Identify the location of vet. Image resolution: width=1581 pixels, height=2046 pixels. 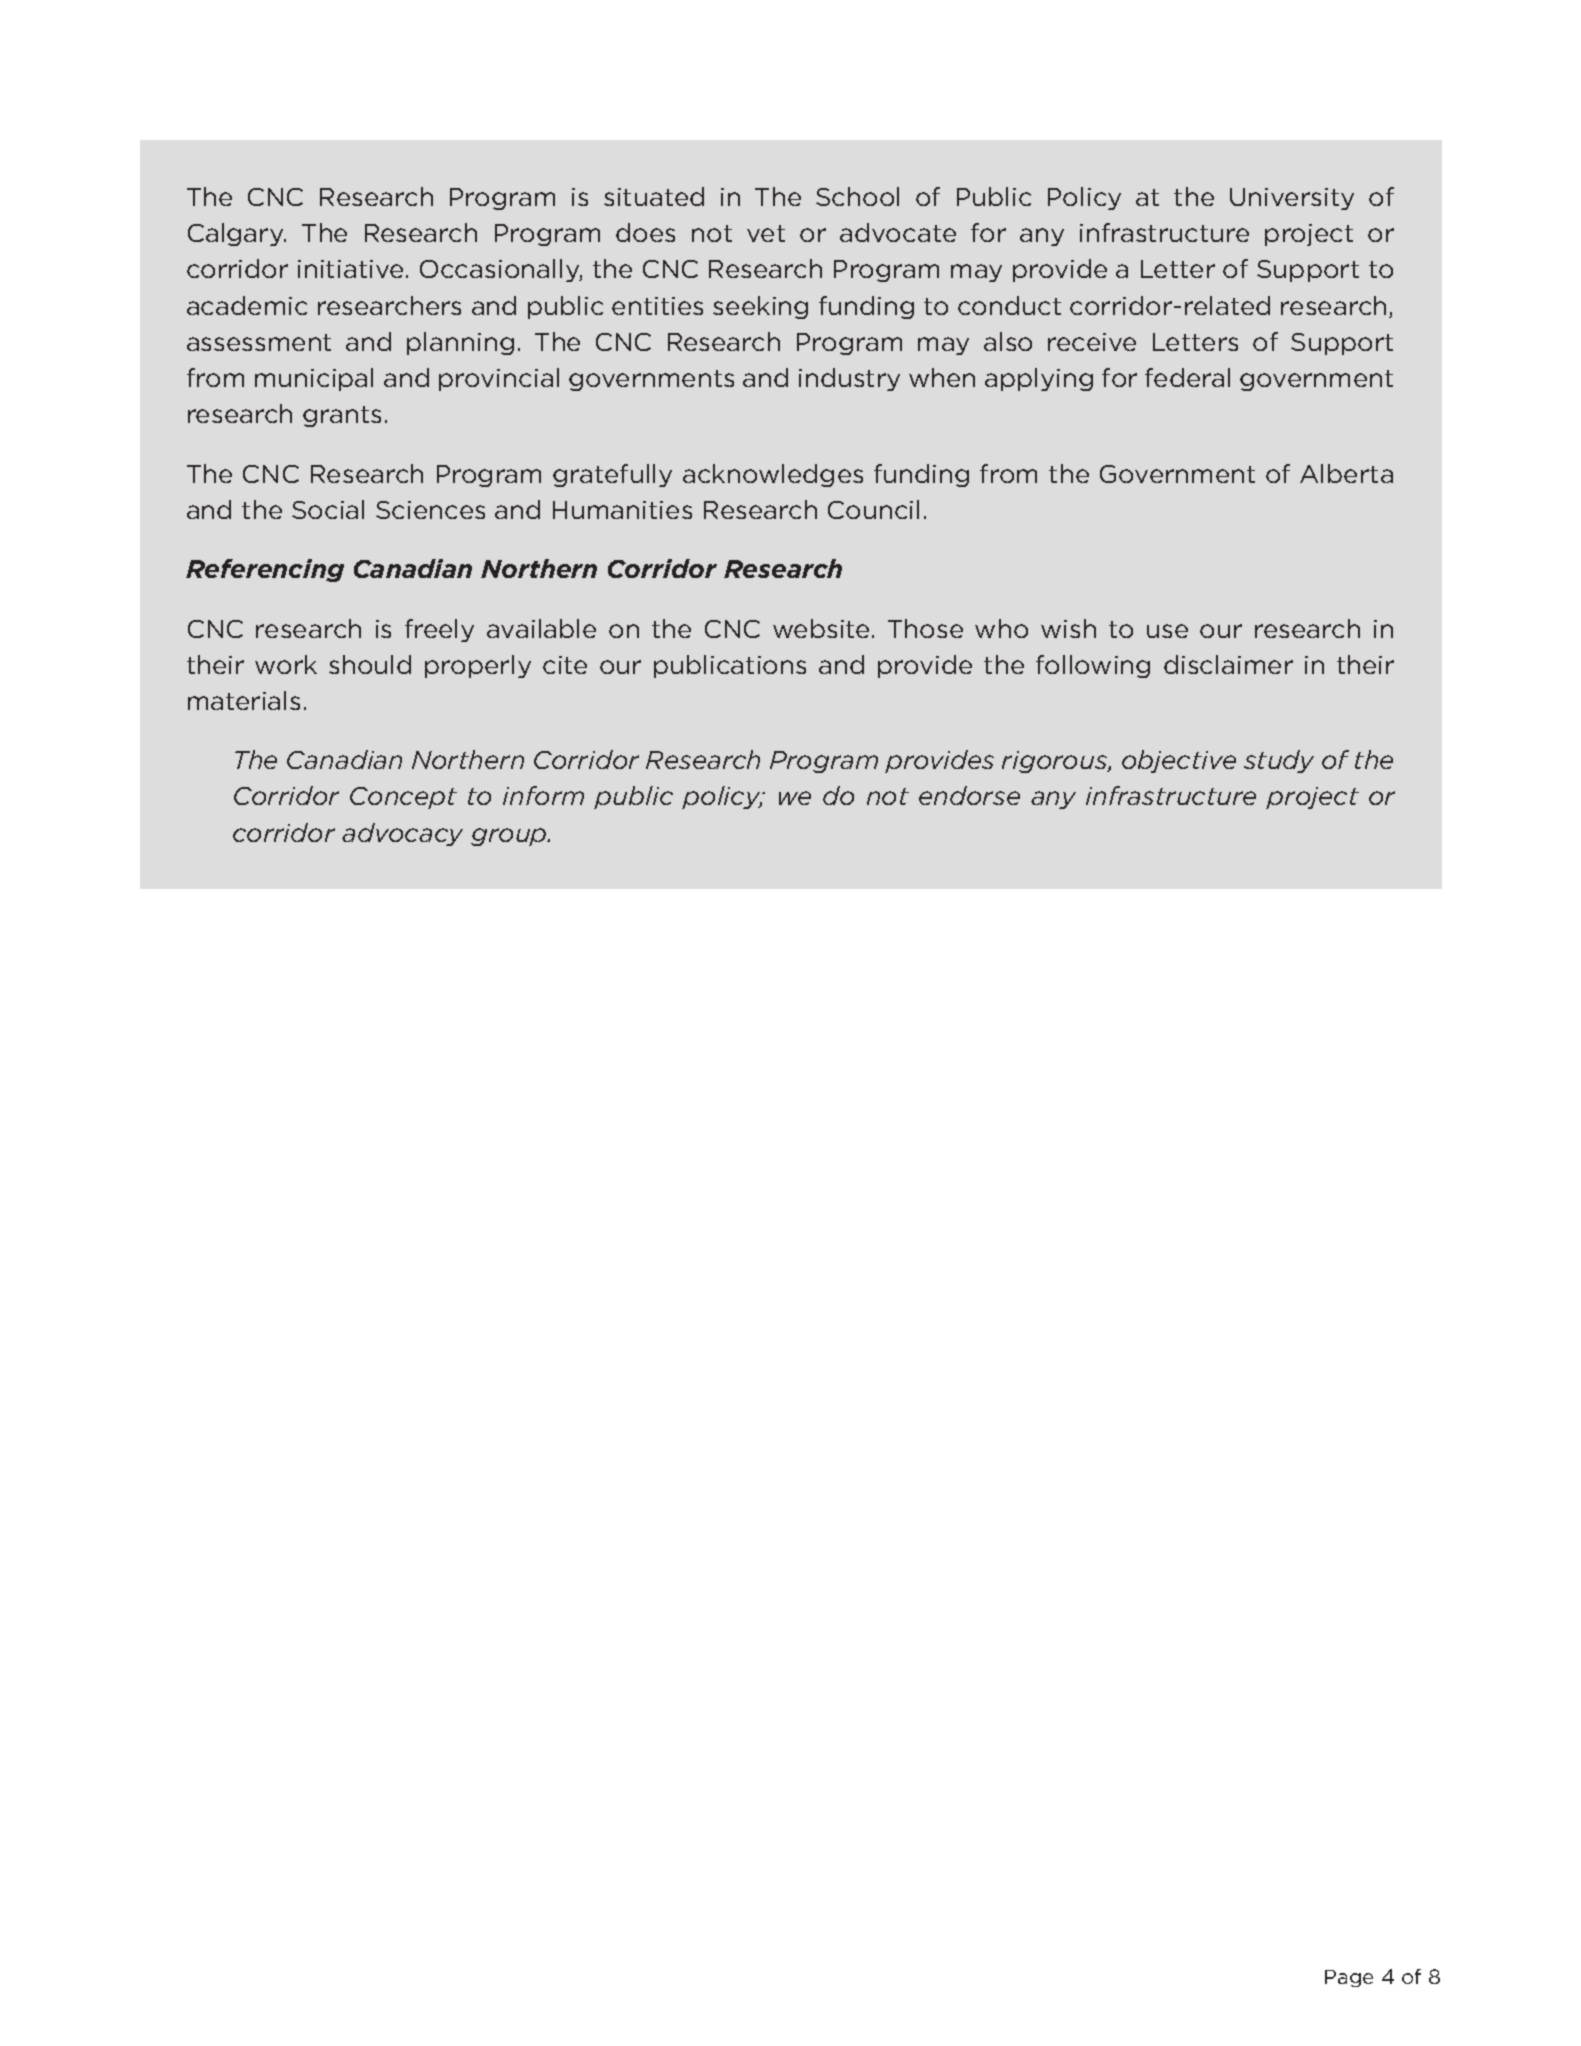
(766, 233).
